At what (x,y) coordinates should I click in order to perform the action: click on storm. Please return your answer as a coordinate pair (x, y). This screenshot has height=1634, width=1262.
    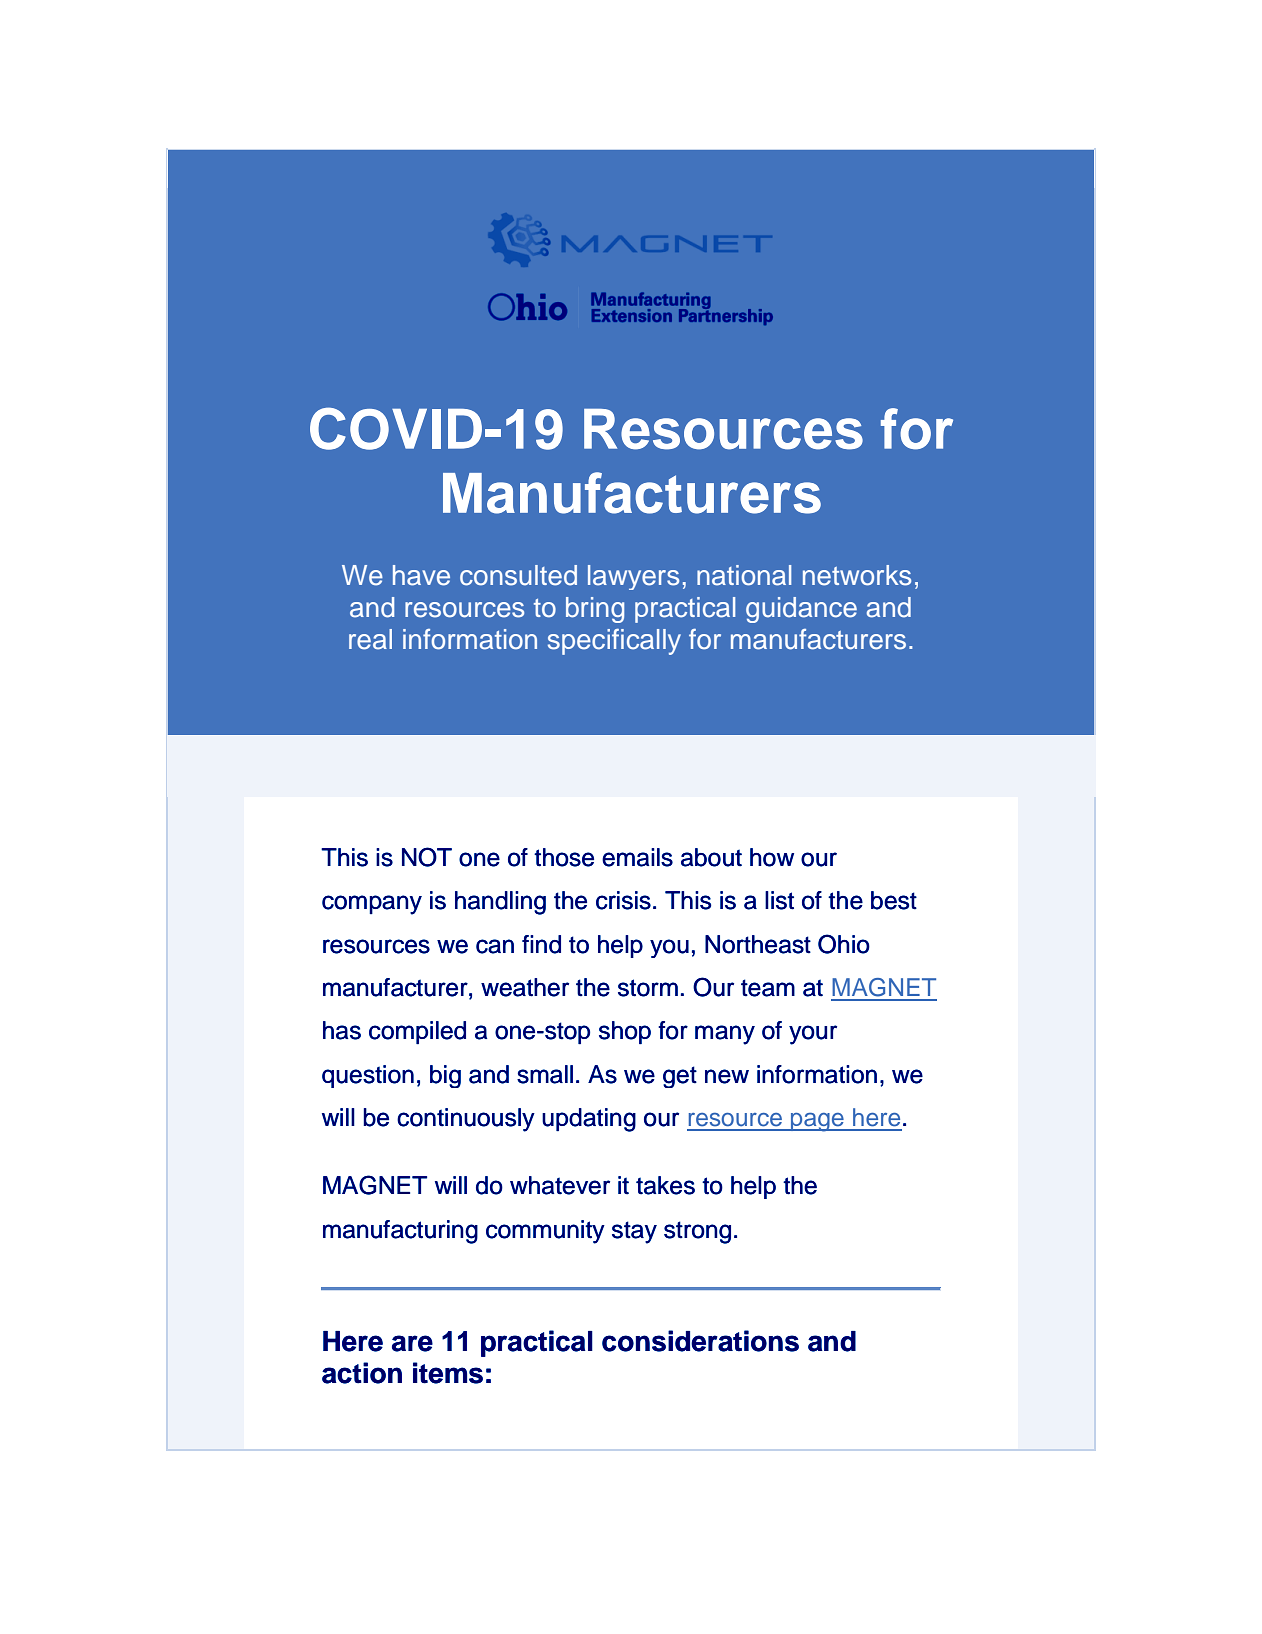
    Looking at the image, I should click on (648, 988).
